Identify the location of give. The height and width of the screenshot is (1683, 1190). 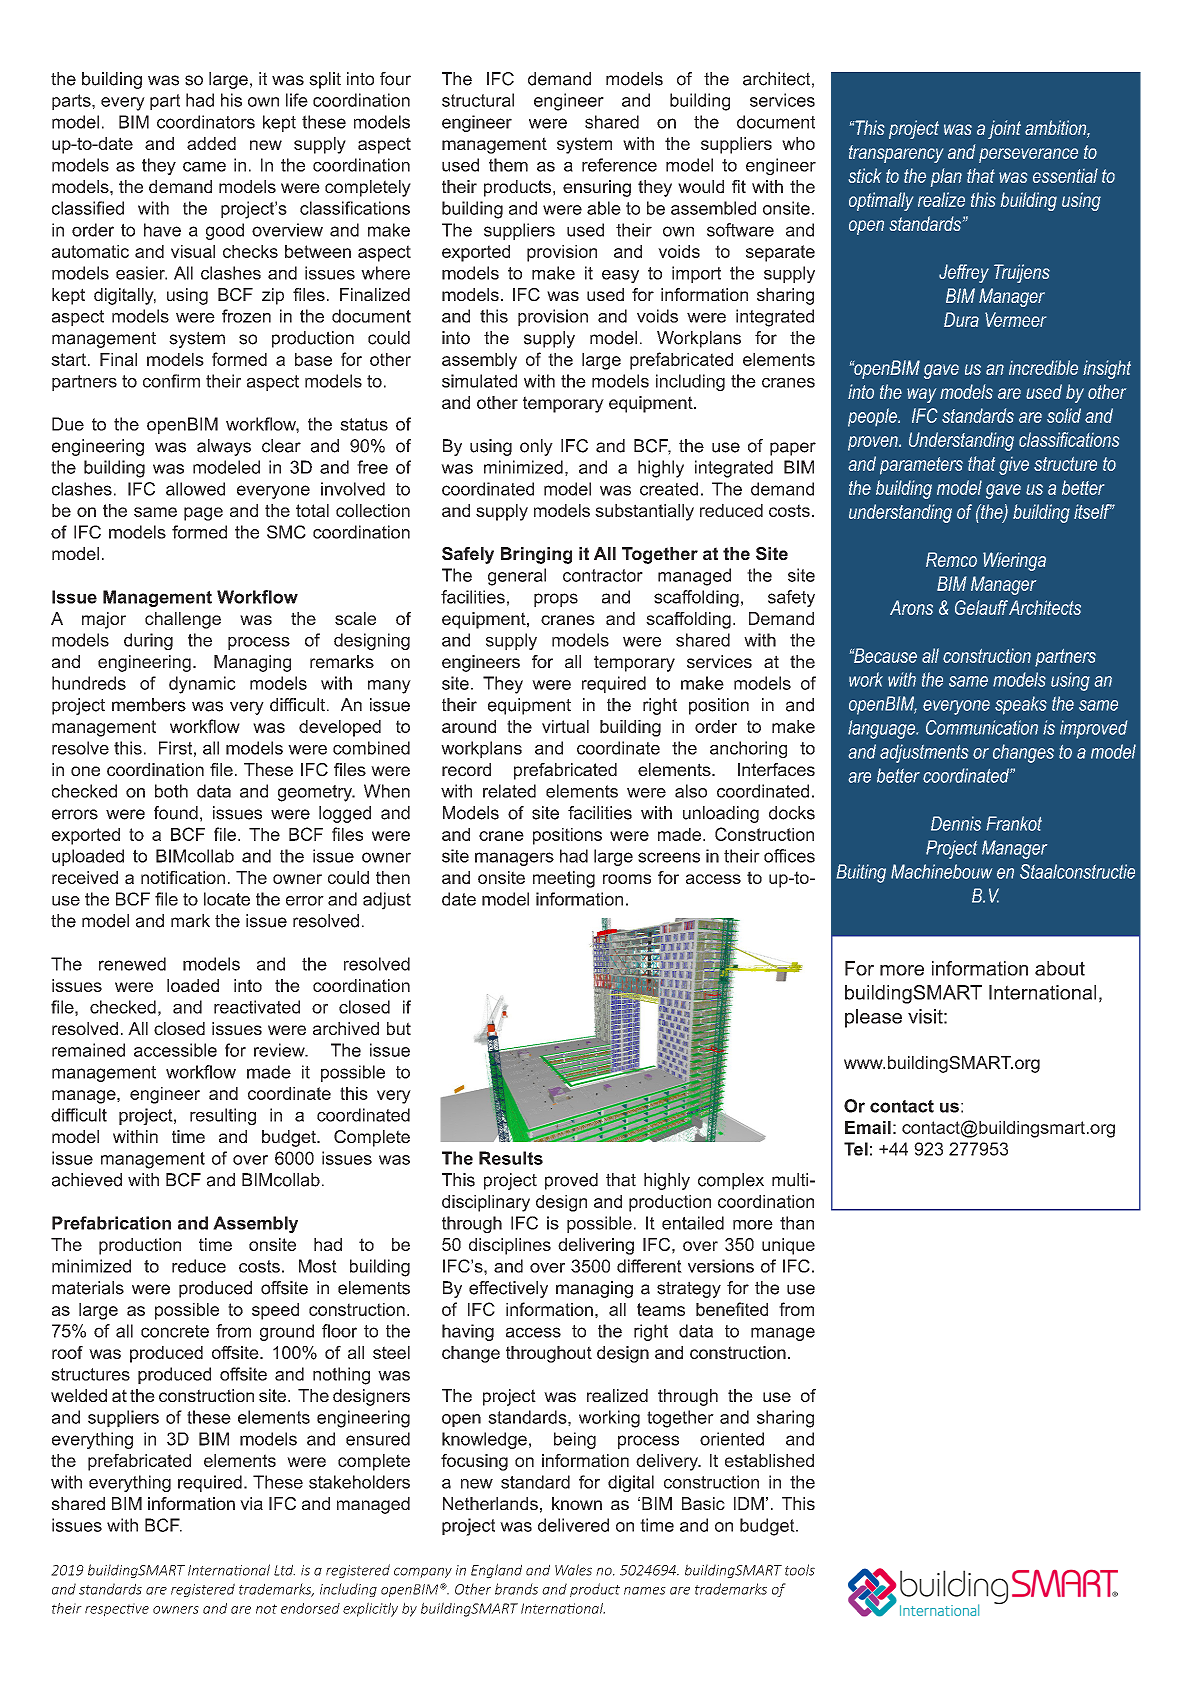
(1014, 466).
